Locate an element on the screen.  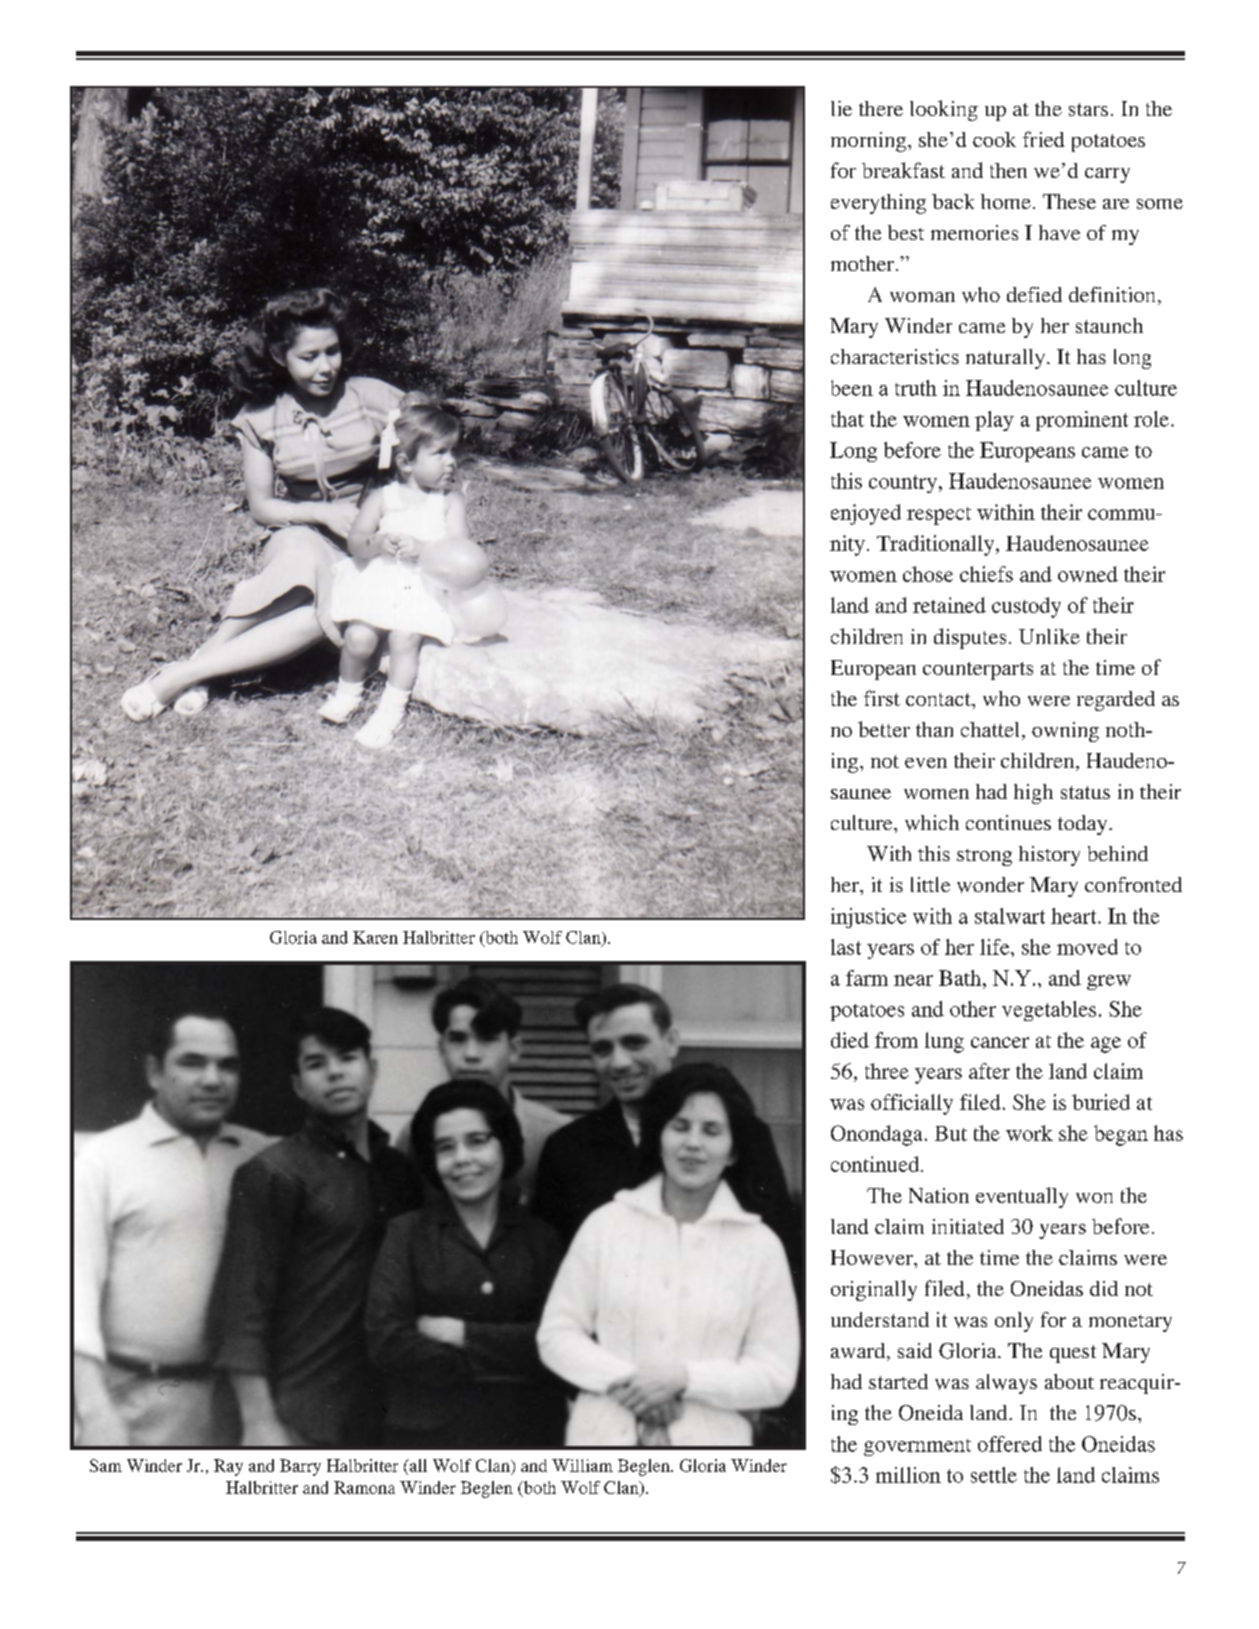
vegetables is located at coordinates (1049, 1011).
